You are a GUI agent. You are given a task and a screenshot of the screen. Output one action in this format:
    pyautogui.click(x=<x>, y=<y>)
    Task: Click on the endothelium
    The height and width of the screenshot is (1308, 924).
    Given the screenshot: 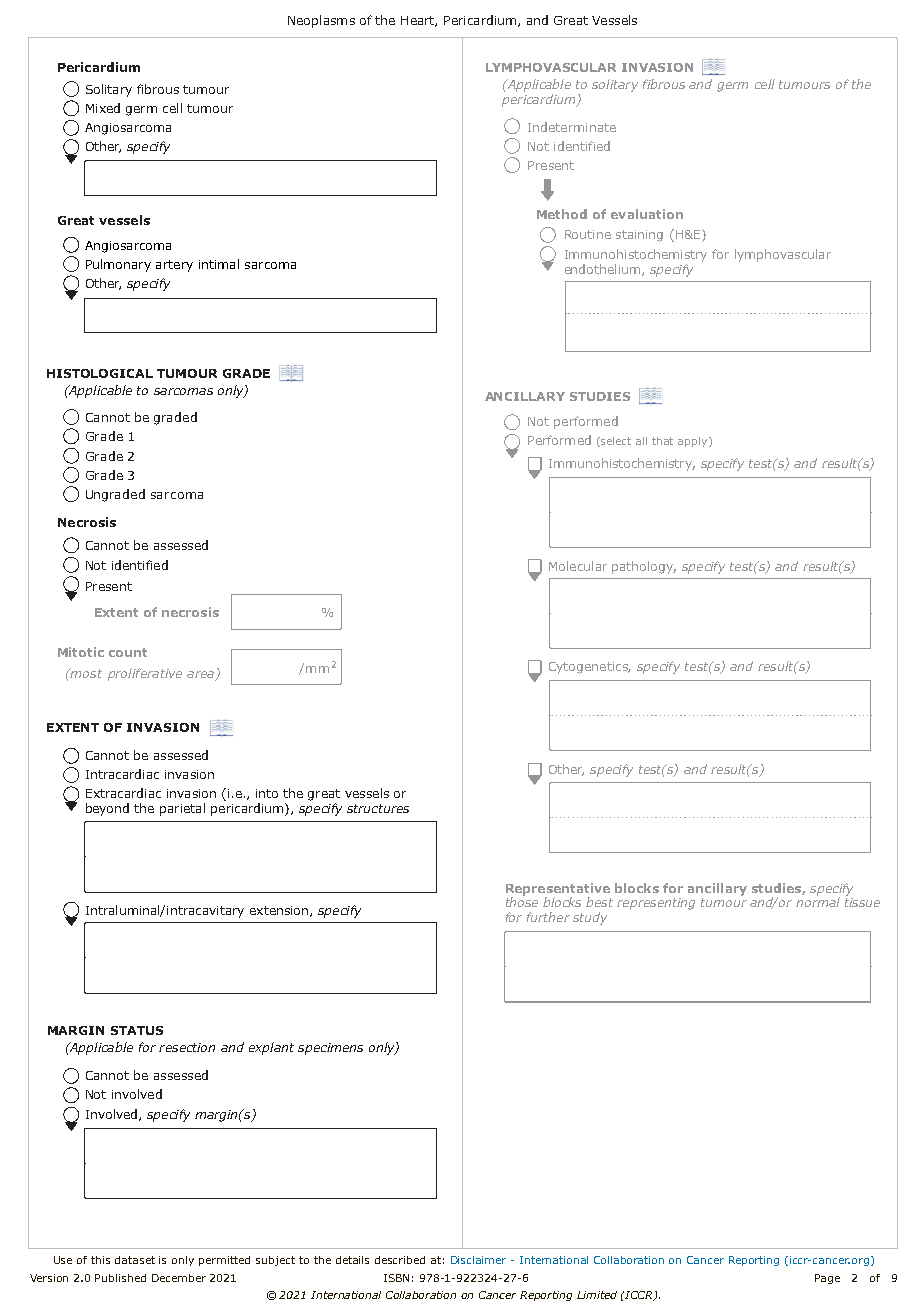 What is the action you would take?
    pyautogui.click(x=604, y=270)
